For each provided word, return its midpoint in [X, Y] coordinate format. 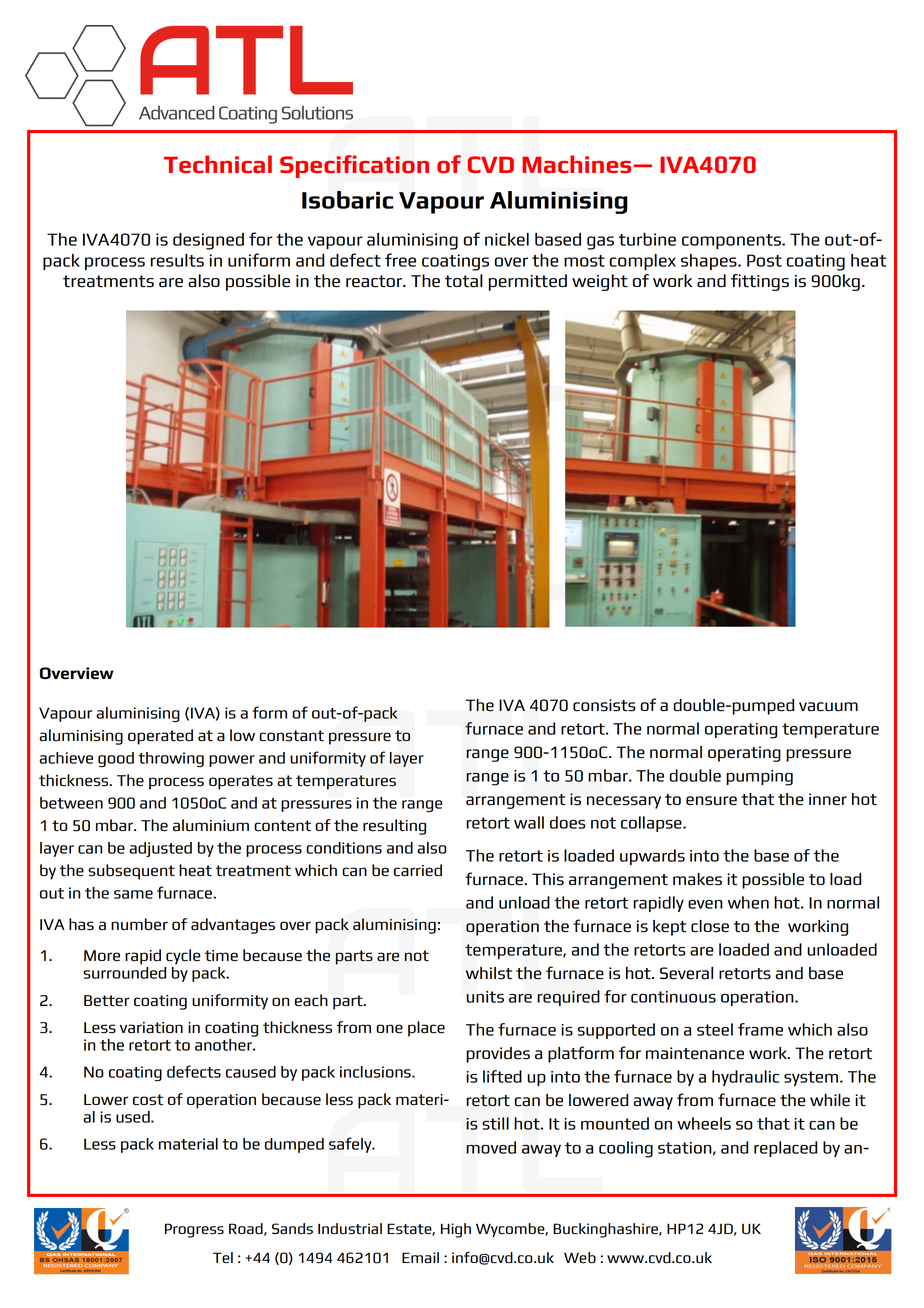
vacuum [828, 707]
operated [160, 737]
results [177, 260]
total [464, 281]
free [400, 260]
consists [604, 705]
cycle [183, 957]
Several [686, 973]
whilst [489, 973]
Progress [194, 1230]
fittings [760, 282]
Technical [218, 164]
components [732, 242]
